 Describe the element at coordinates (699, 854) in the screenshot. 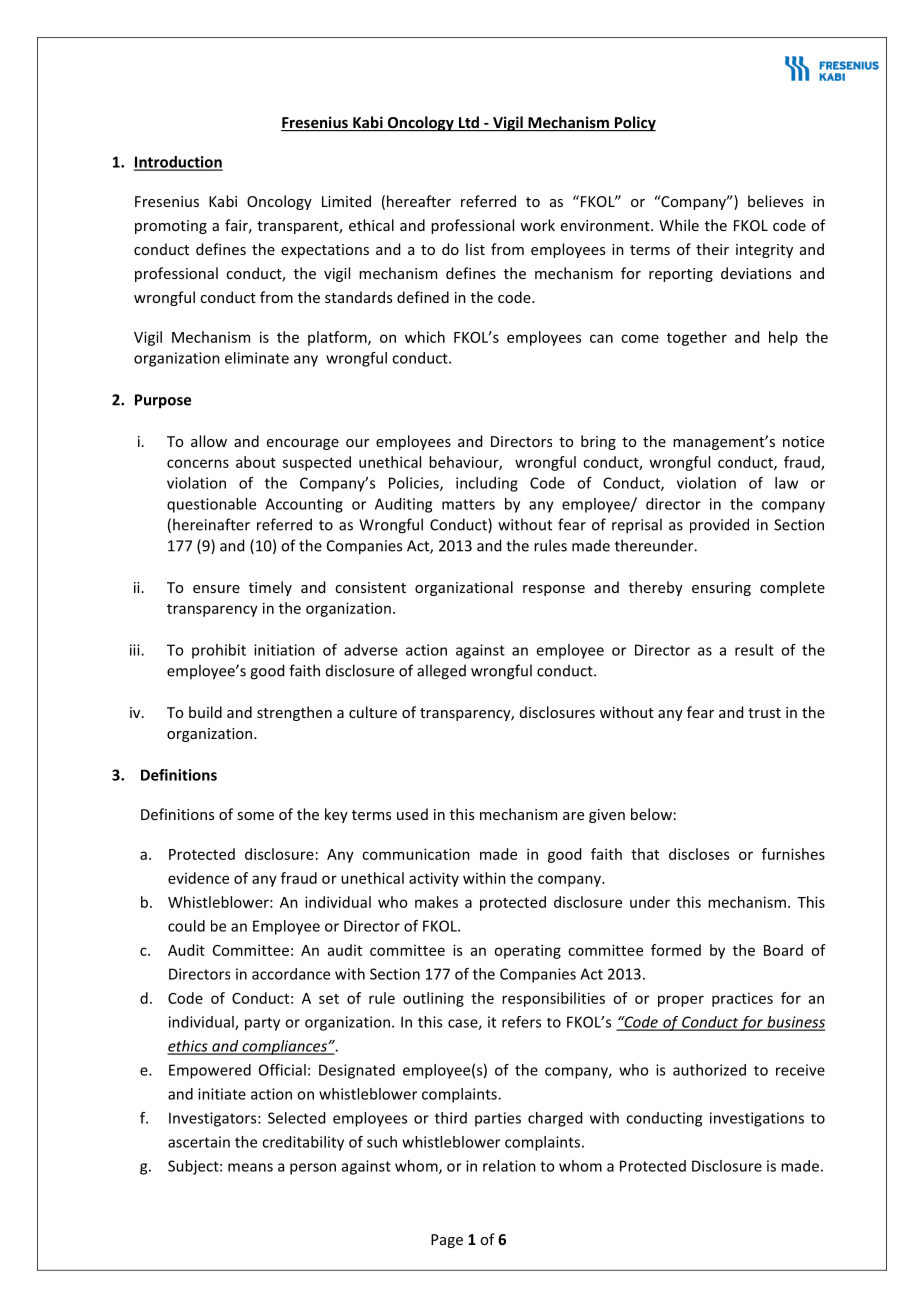

I see `discloses` at that location.
